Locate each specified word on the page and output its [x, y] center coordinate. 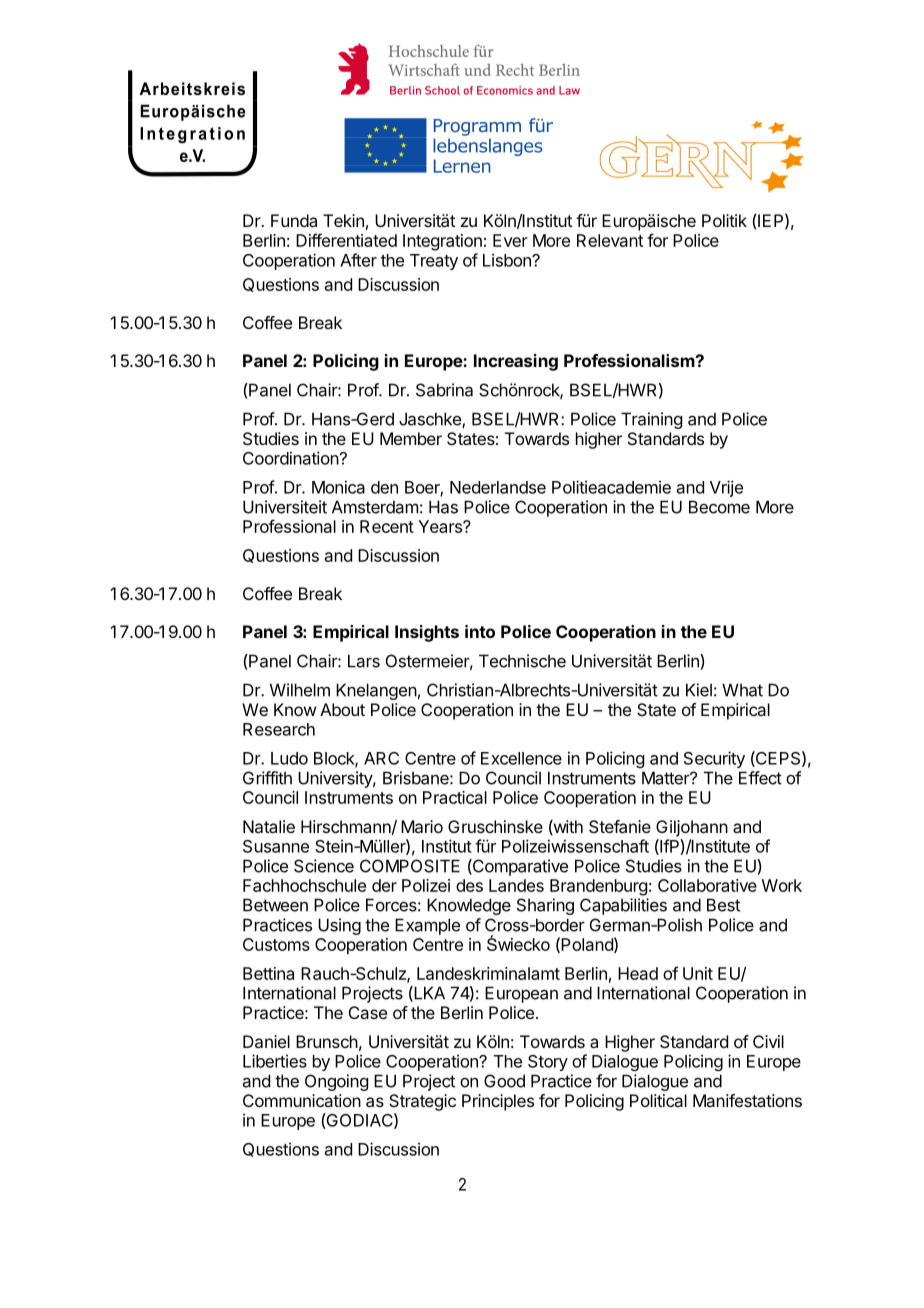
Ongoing [336, 1082]
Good [504, 1081]
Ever [510, 240]
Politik [724, 220]
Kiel [699, 690]
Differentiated [346, 240]
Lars [364, 661]
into [480, 631]
